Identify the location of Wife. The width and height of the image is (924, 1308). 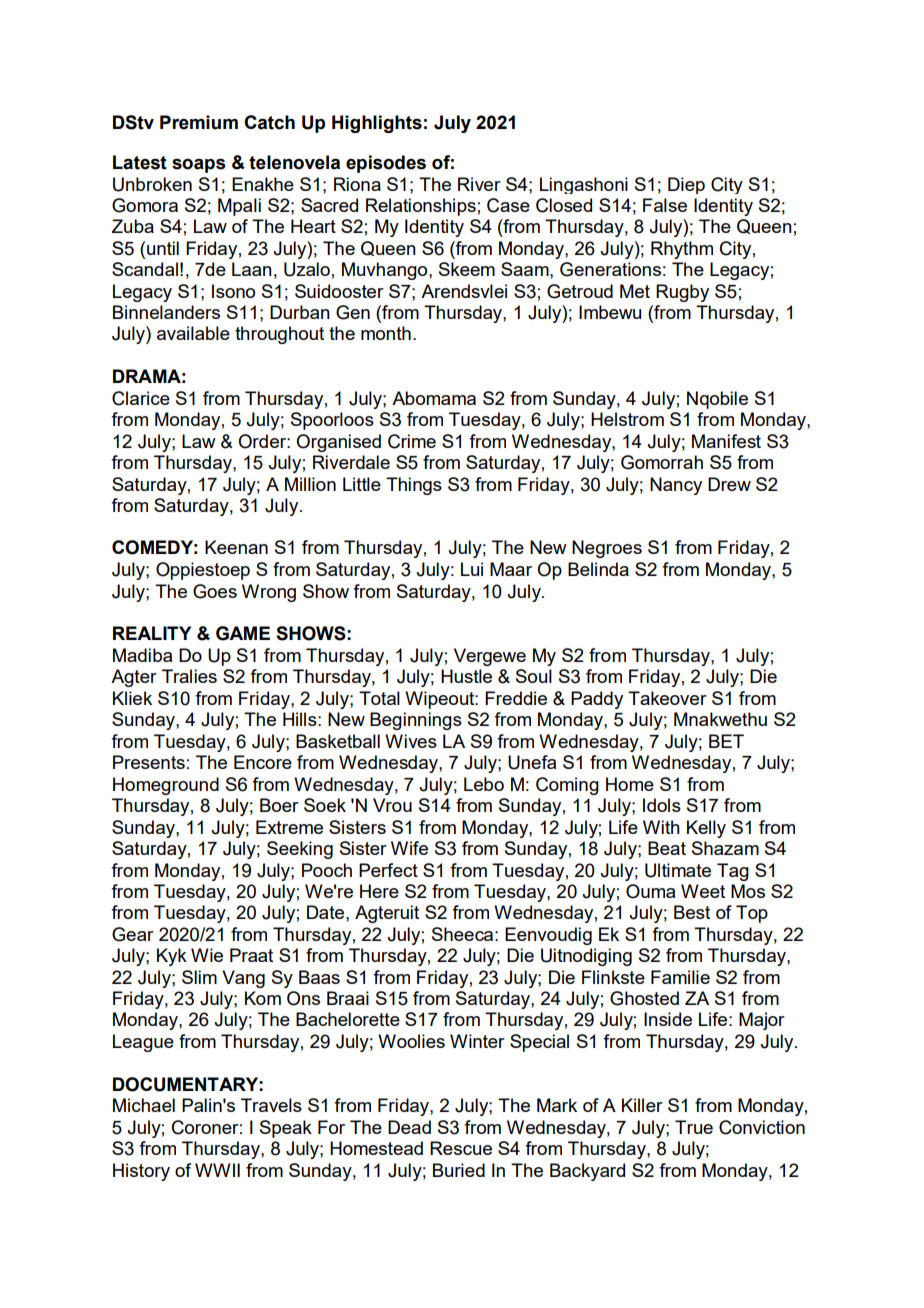
(409, 848).
